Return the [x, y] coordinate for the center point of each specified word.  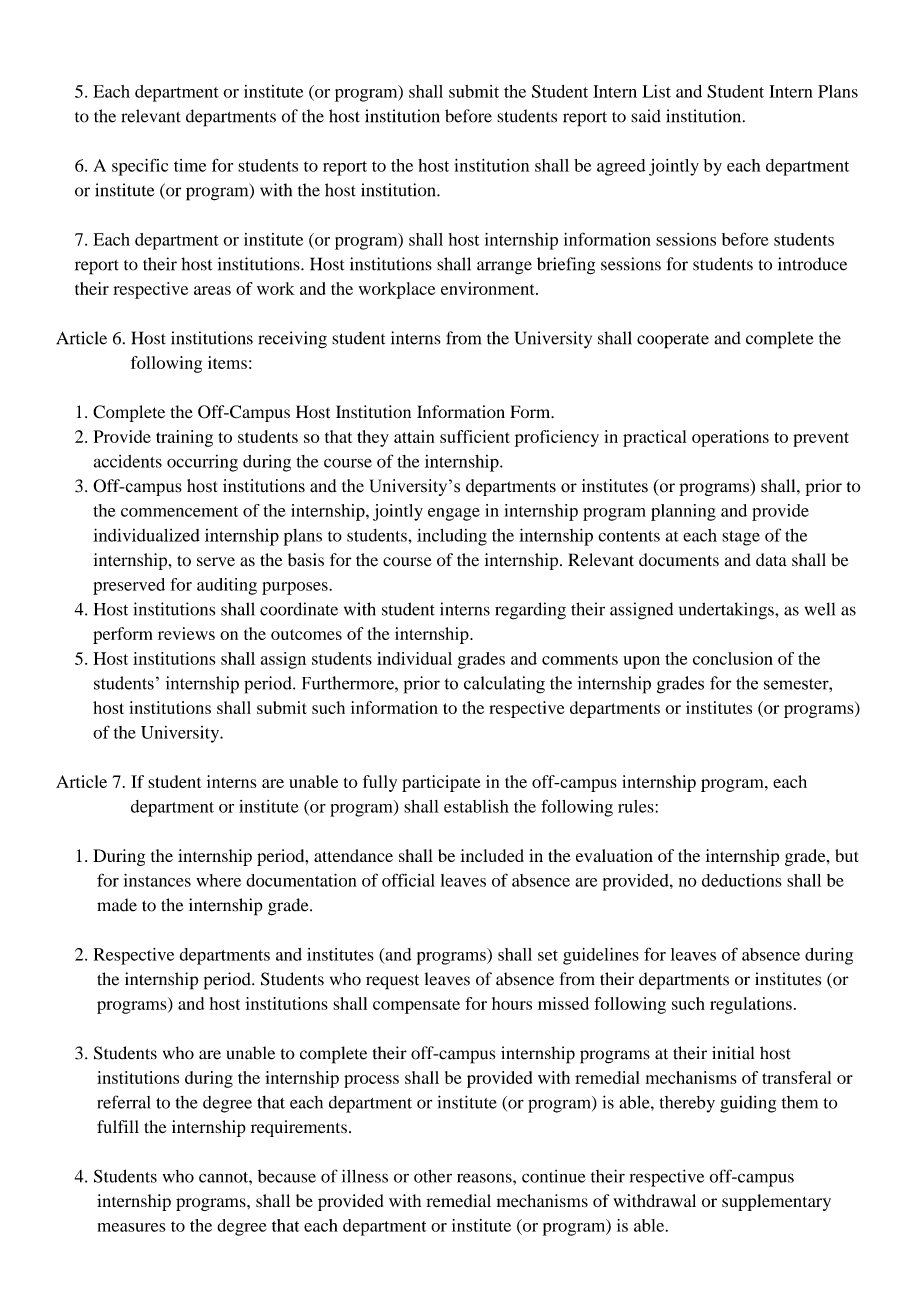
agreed [621, 167]
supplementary [776, 1202]
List [656, 91]
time [190, 165]
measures [132, 1227]
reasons [485, 1178]
